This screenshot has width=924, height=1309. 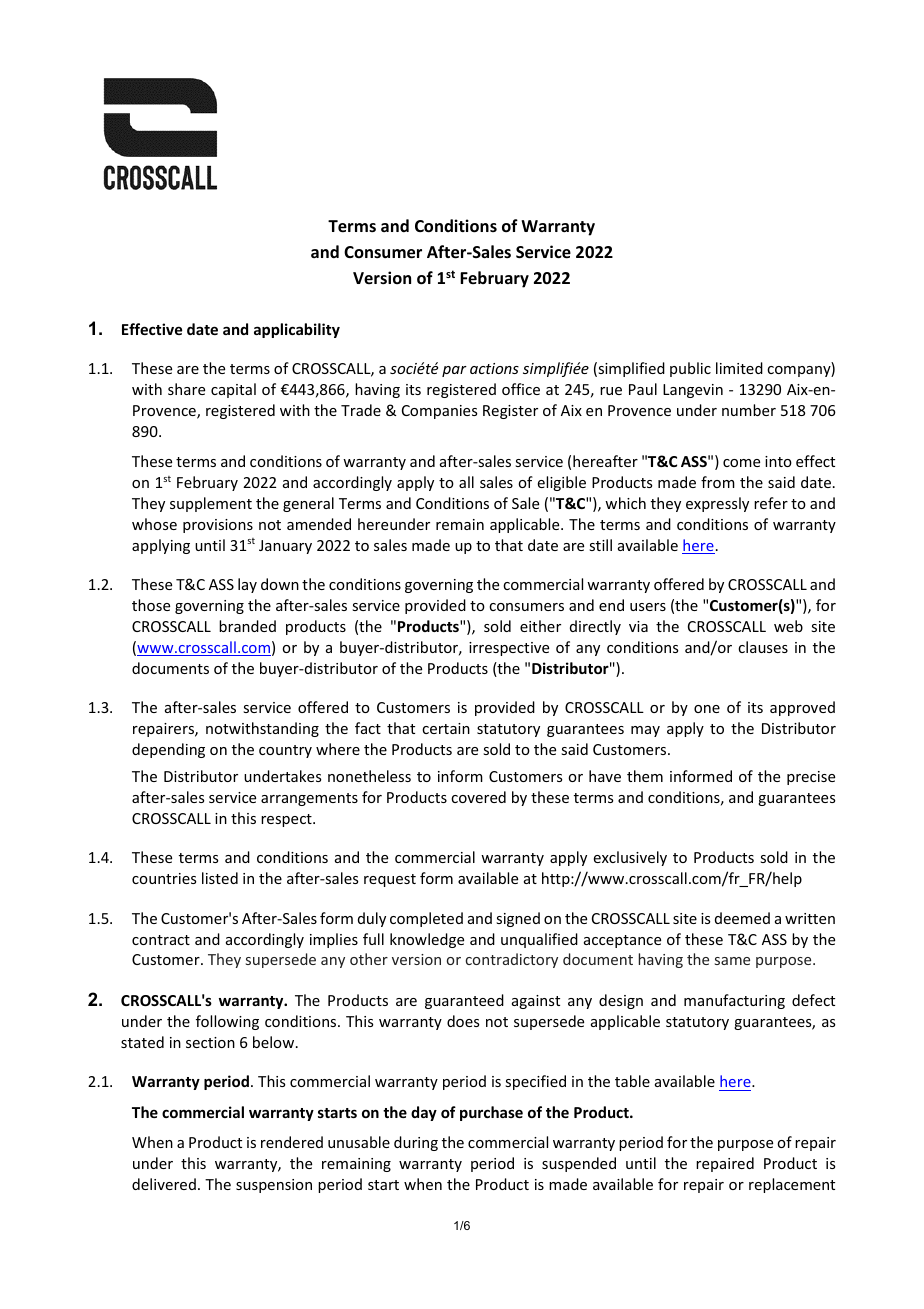 What do you see at coordinates (512, 960) in the screenshot?
I see `contradictory` at bounding box center [512, 960].
